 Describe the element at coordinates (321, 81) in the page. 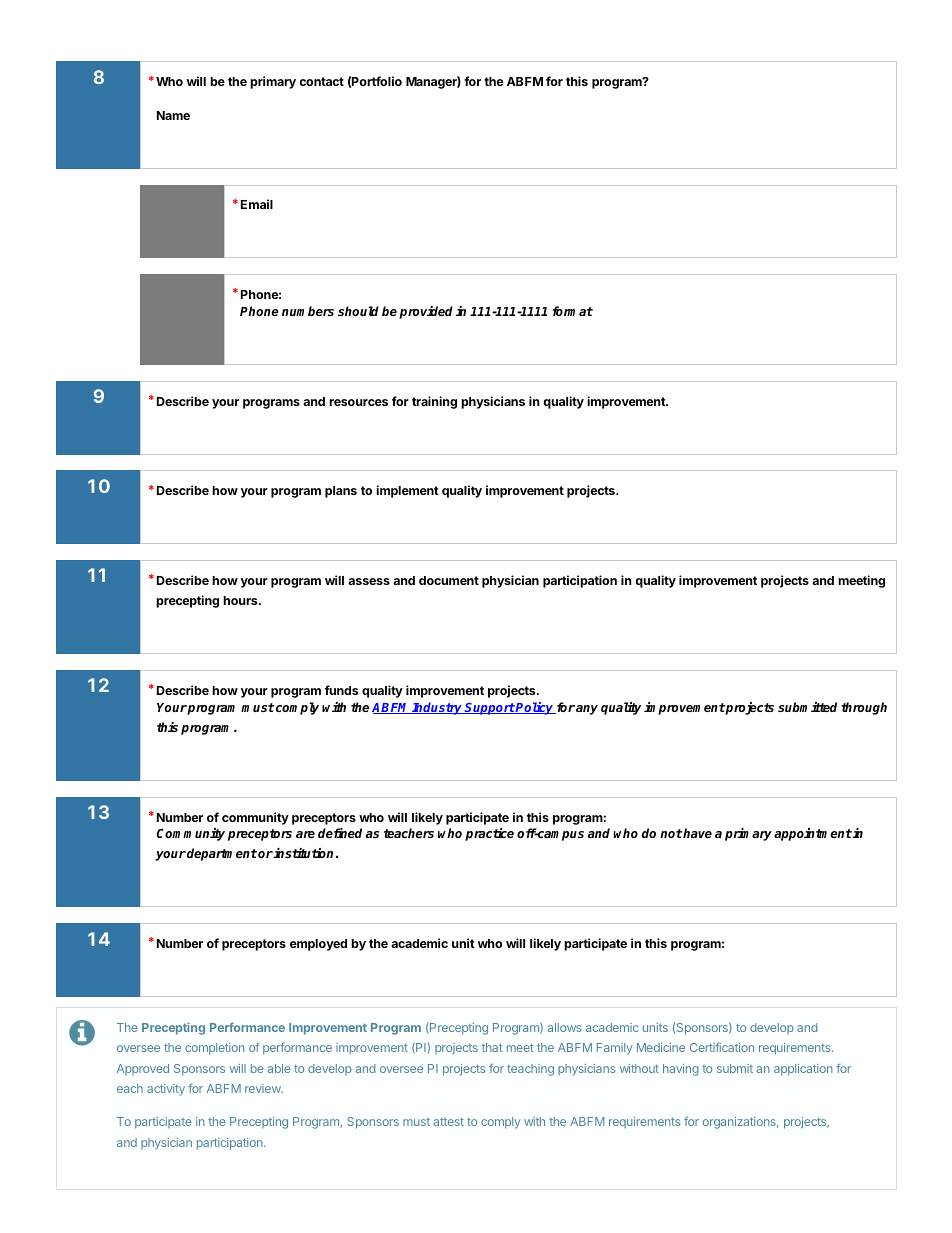

I see `contact` at that location.
